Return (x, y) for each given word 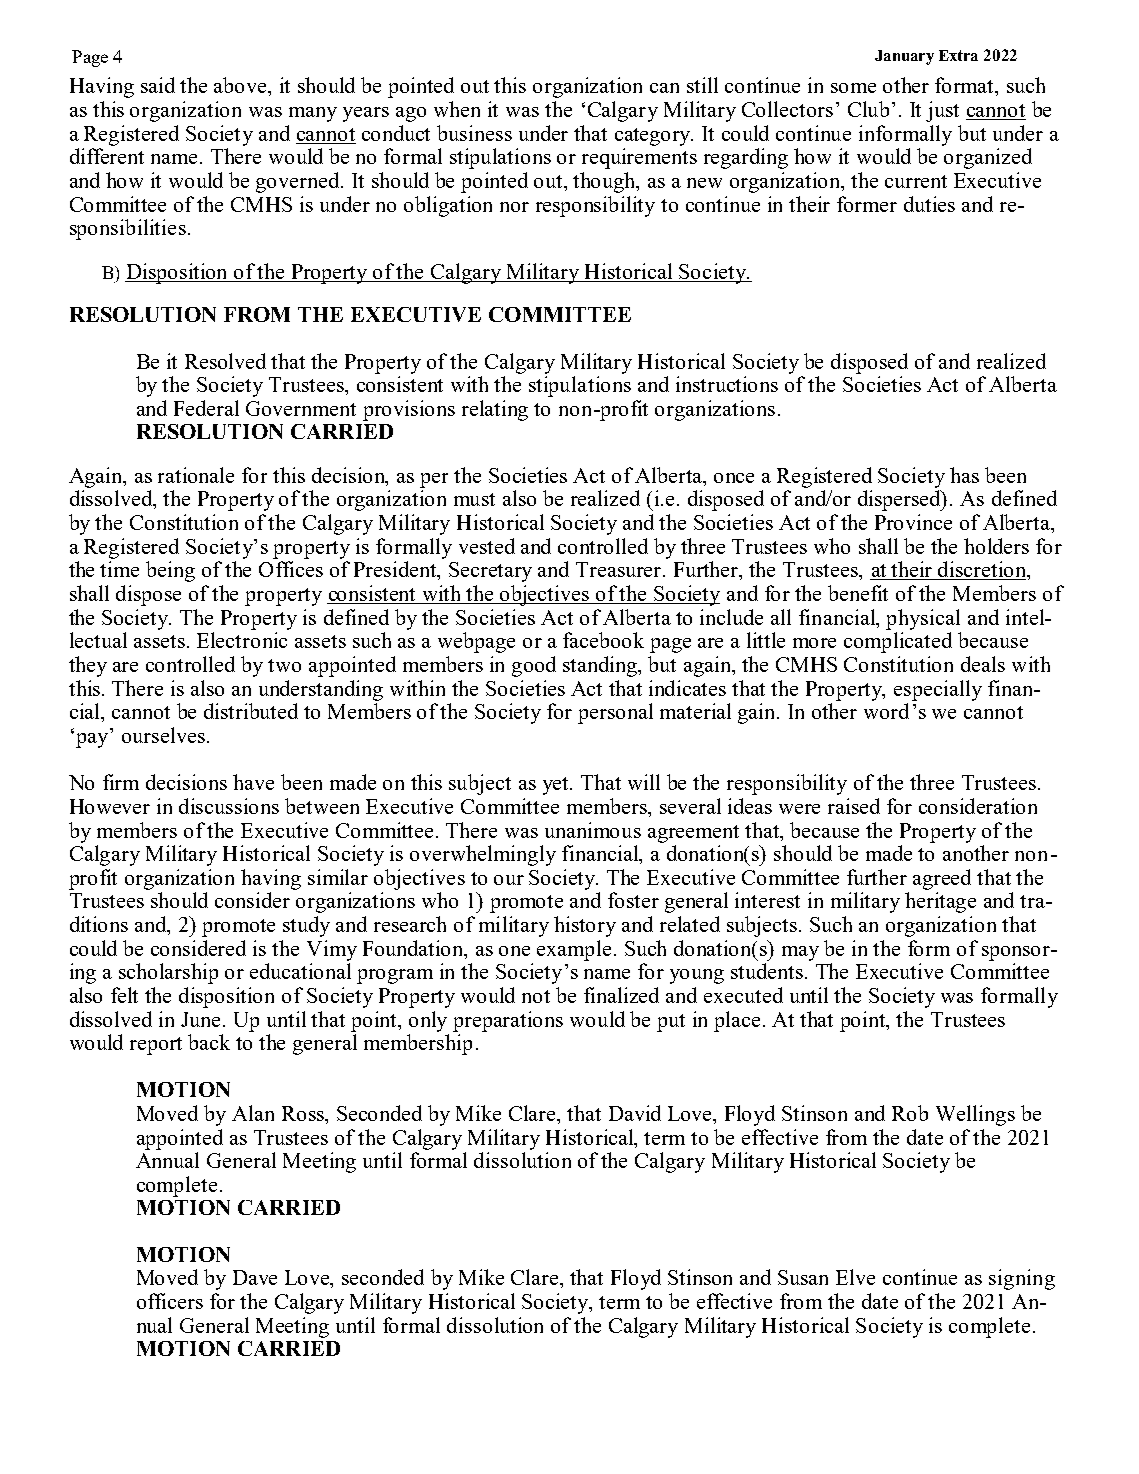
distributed (251, 711)
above (241, 85)
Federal (206, 408)
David (635, 1113)
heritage (940, 902)
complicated (898, 642)
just (942, 111)
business (474, 133)
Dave (255, 1277)
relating (495, 410)
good (534, 666)
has (964, 475)
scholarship (168, 973)
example (574, 950)
